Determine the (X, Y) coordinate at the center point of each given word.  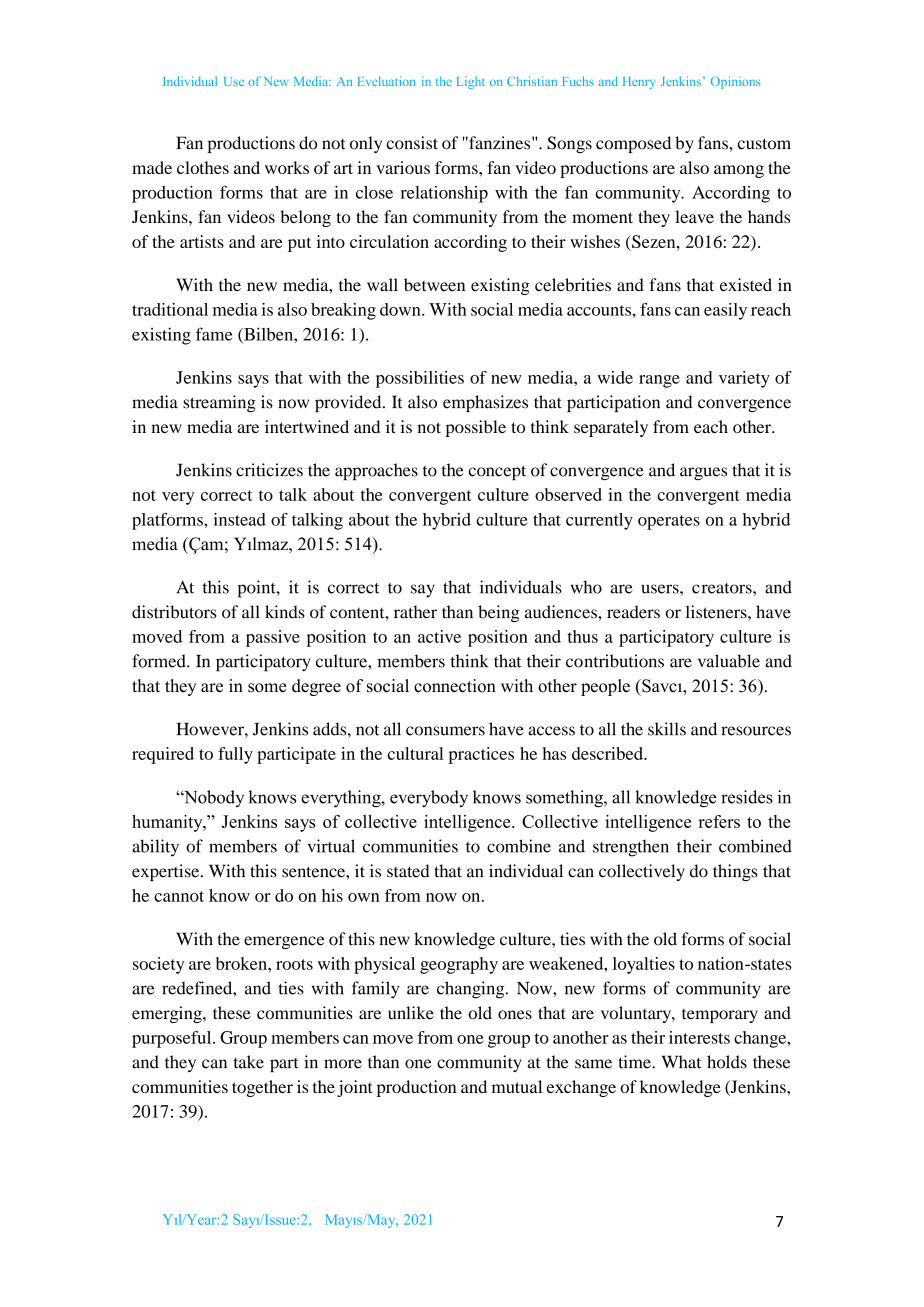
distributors (174, 612)
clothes (203, 167)
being (498, 613)
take (249, 1062)
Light (471, 82)
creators (723, 588)
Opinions (736, 82)
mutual (517, 1086)
